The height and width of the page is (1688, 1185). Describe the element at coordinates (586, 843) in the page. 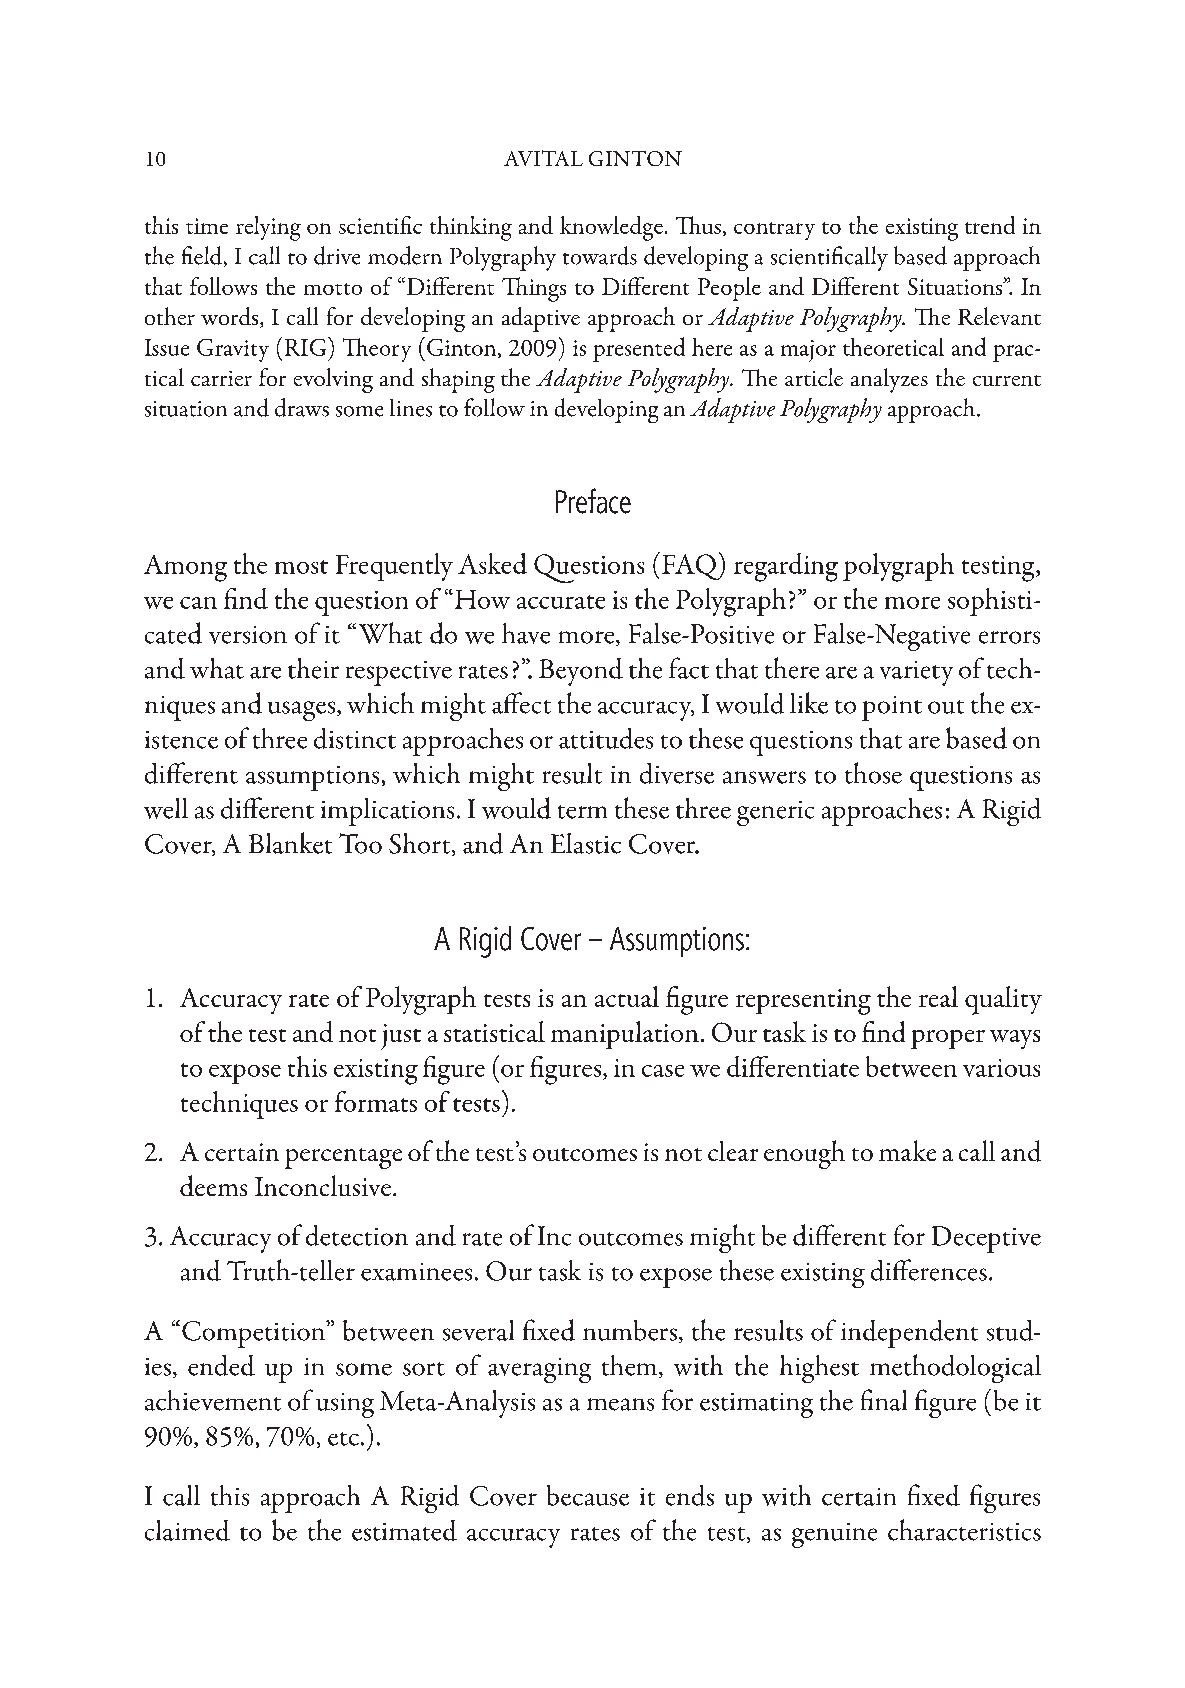

I see `Elastic` at that location.
